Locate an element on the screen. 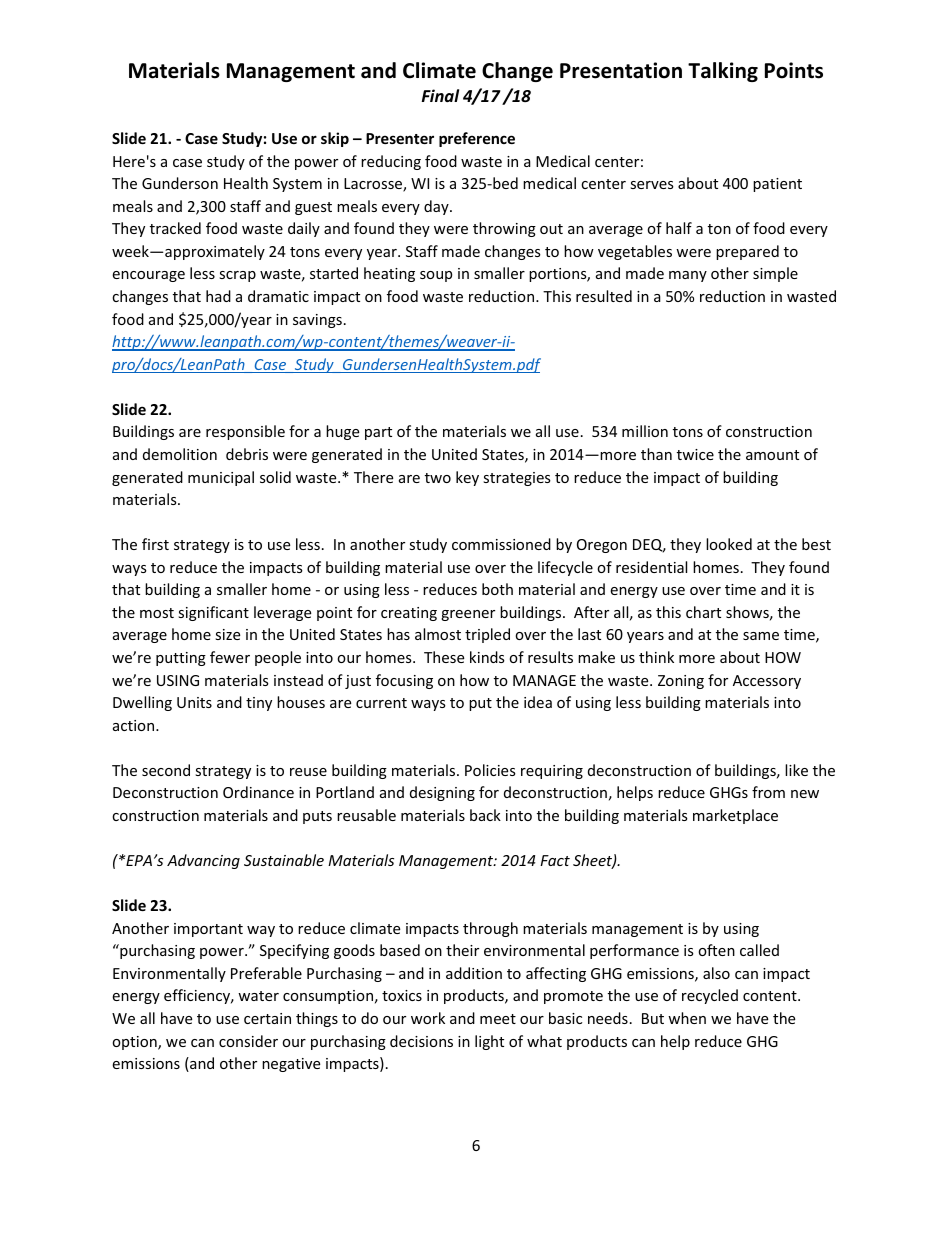  marketplace is located at coordinates (735, 816).
